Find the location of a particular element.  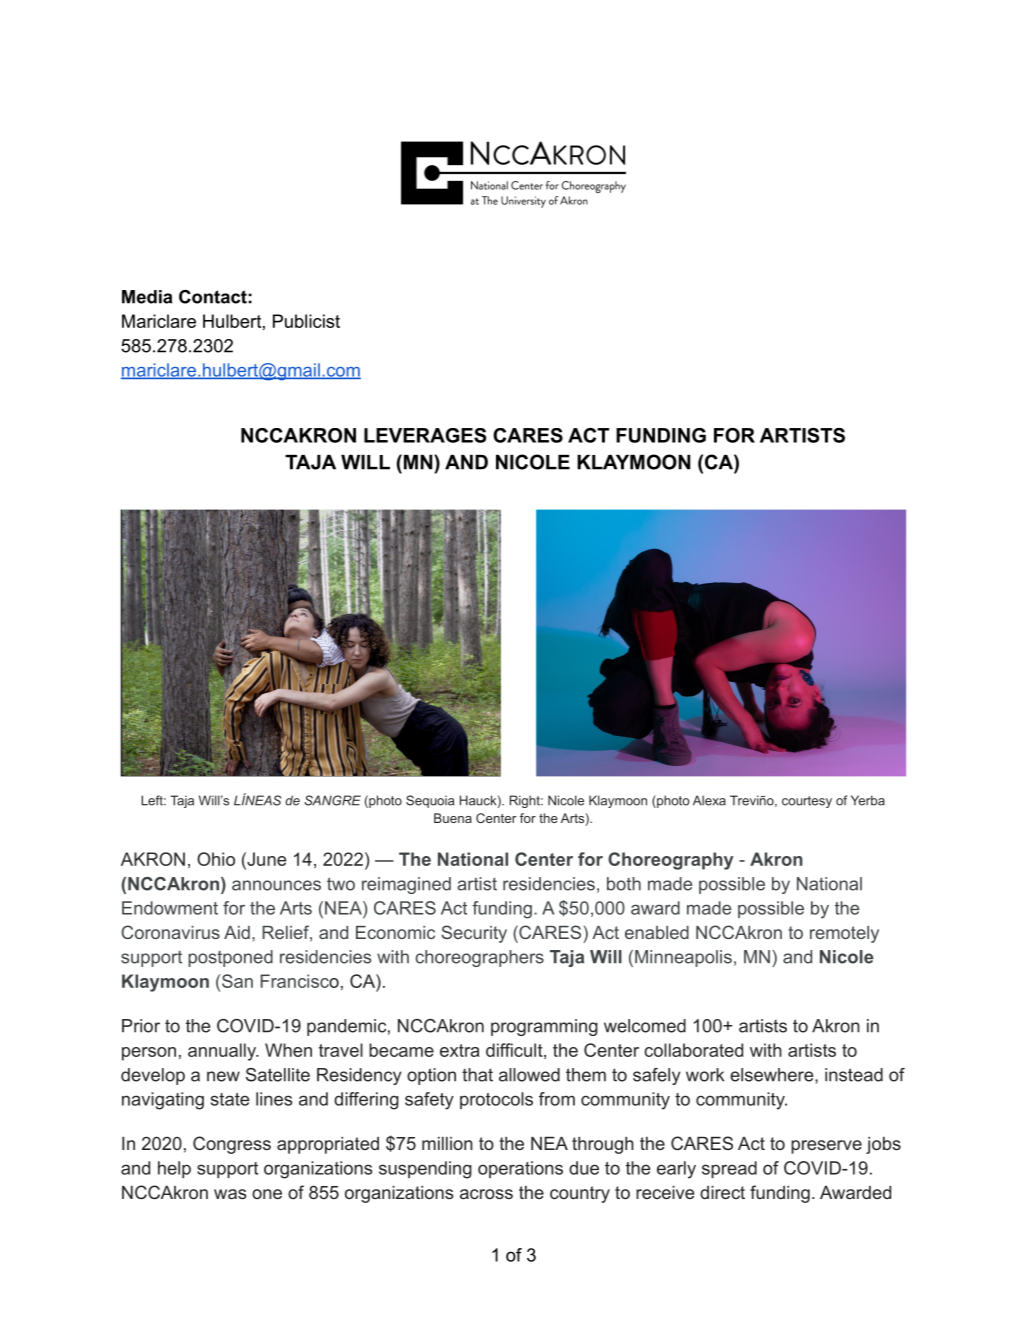

Buena is located at coordinates (453, 818).
